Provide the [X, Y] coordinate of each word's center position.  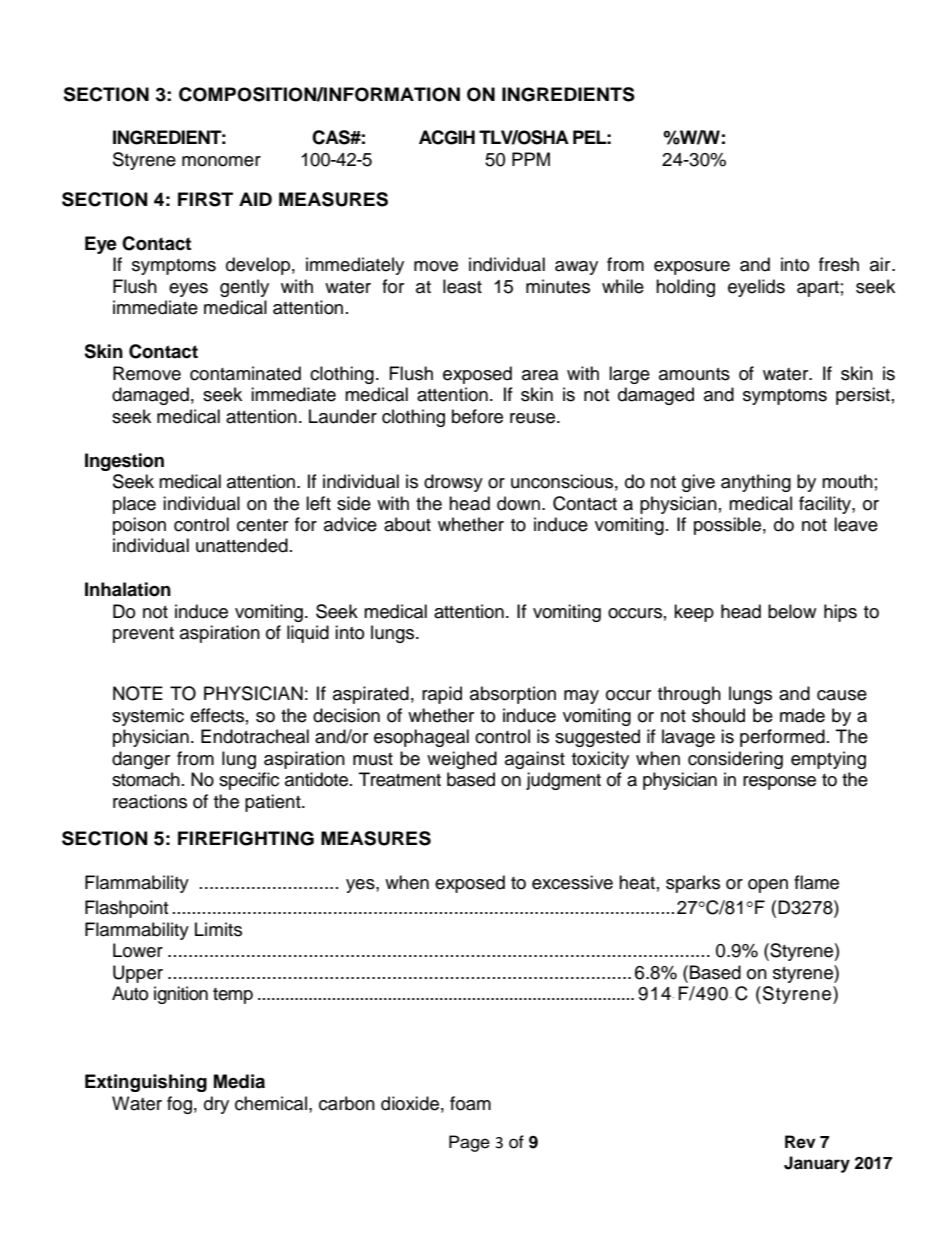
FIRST [205, 199]
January [817, 1164]
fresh [839, 264]
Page [469, 1143]
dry [216, 1105]
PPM [531, 159]
